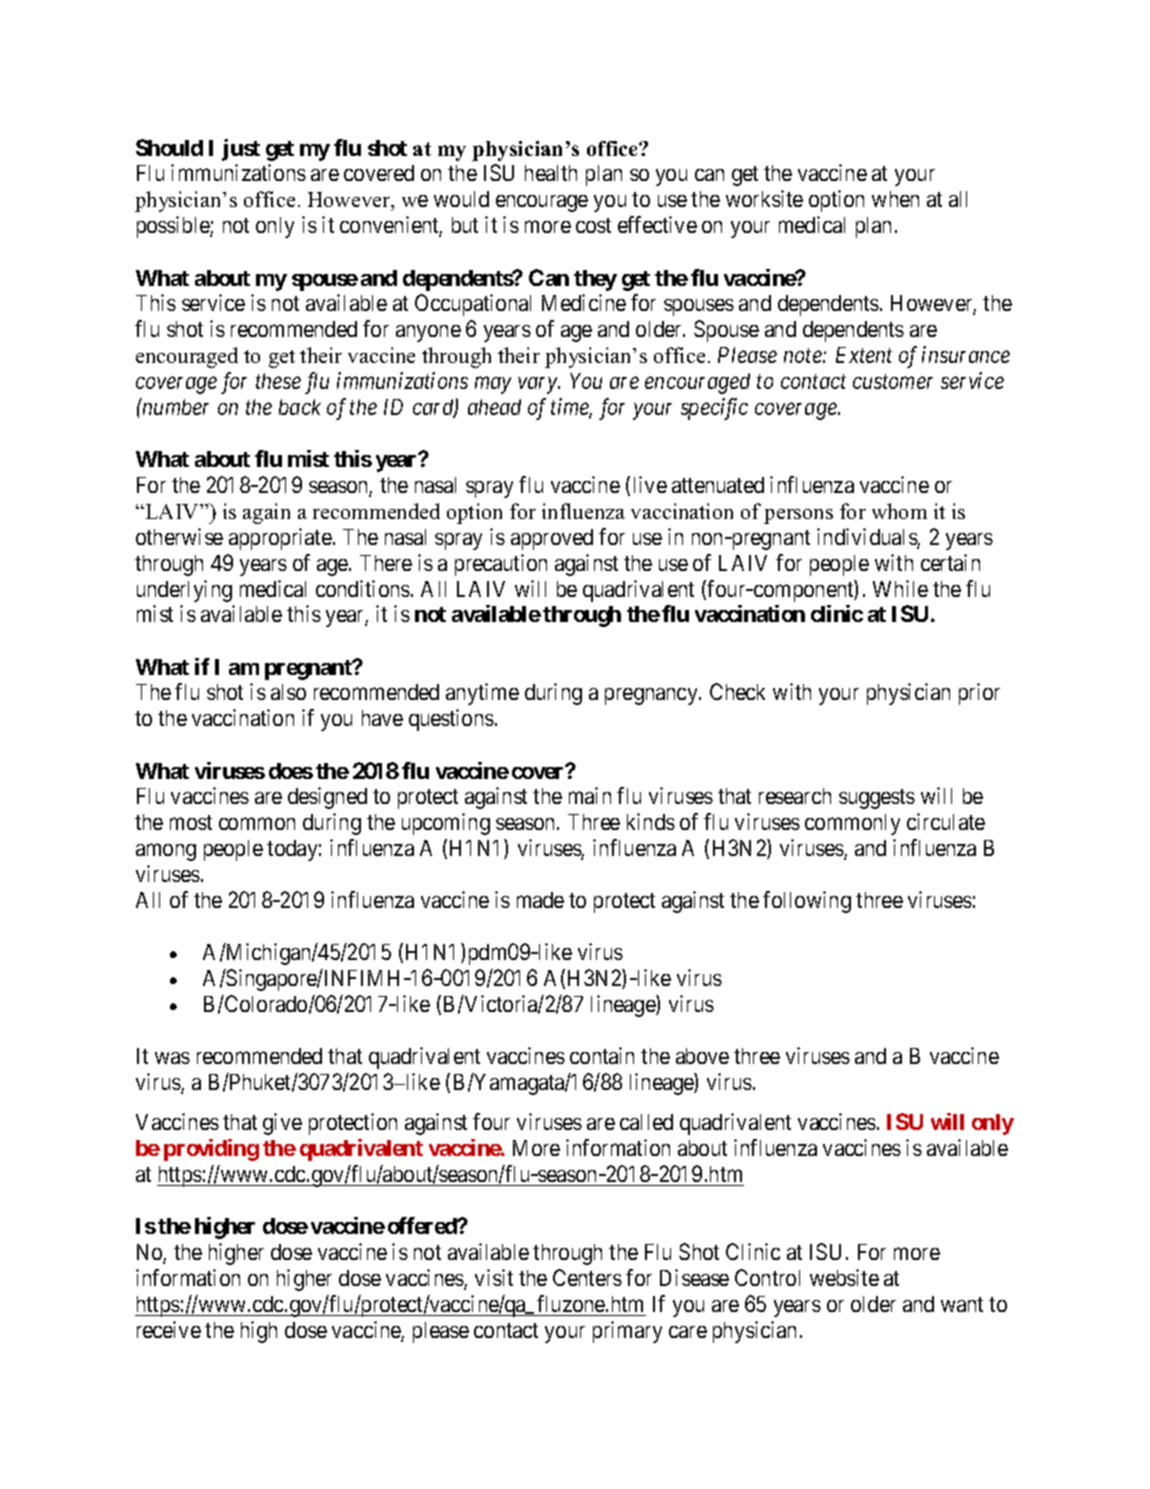 This screenshot has width=1150, height=1489. What do you see at coordinates (895, 199) in the screenshot?
I see `when` at bounding box center [895, 199].
